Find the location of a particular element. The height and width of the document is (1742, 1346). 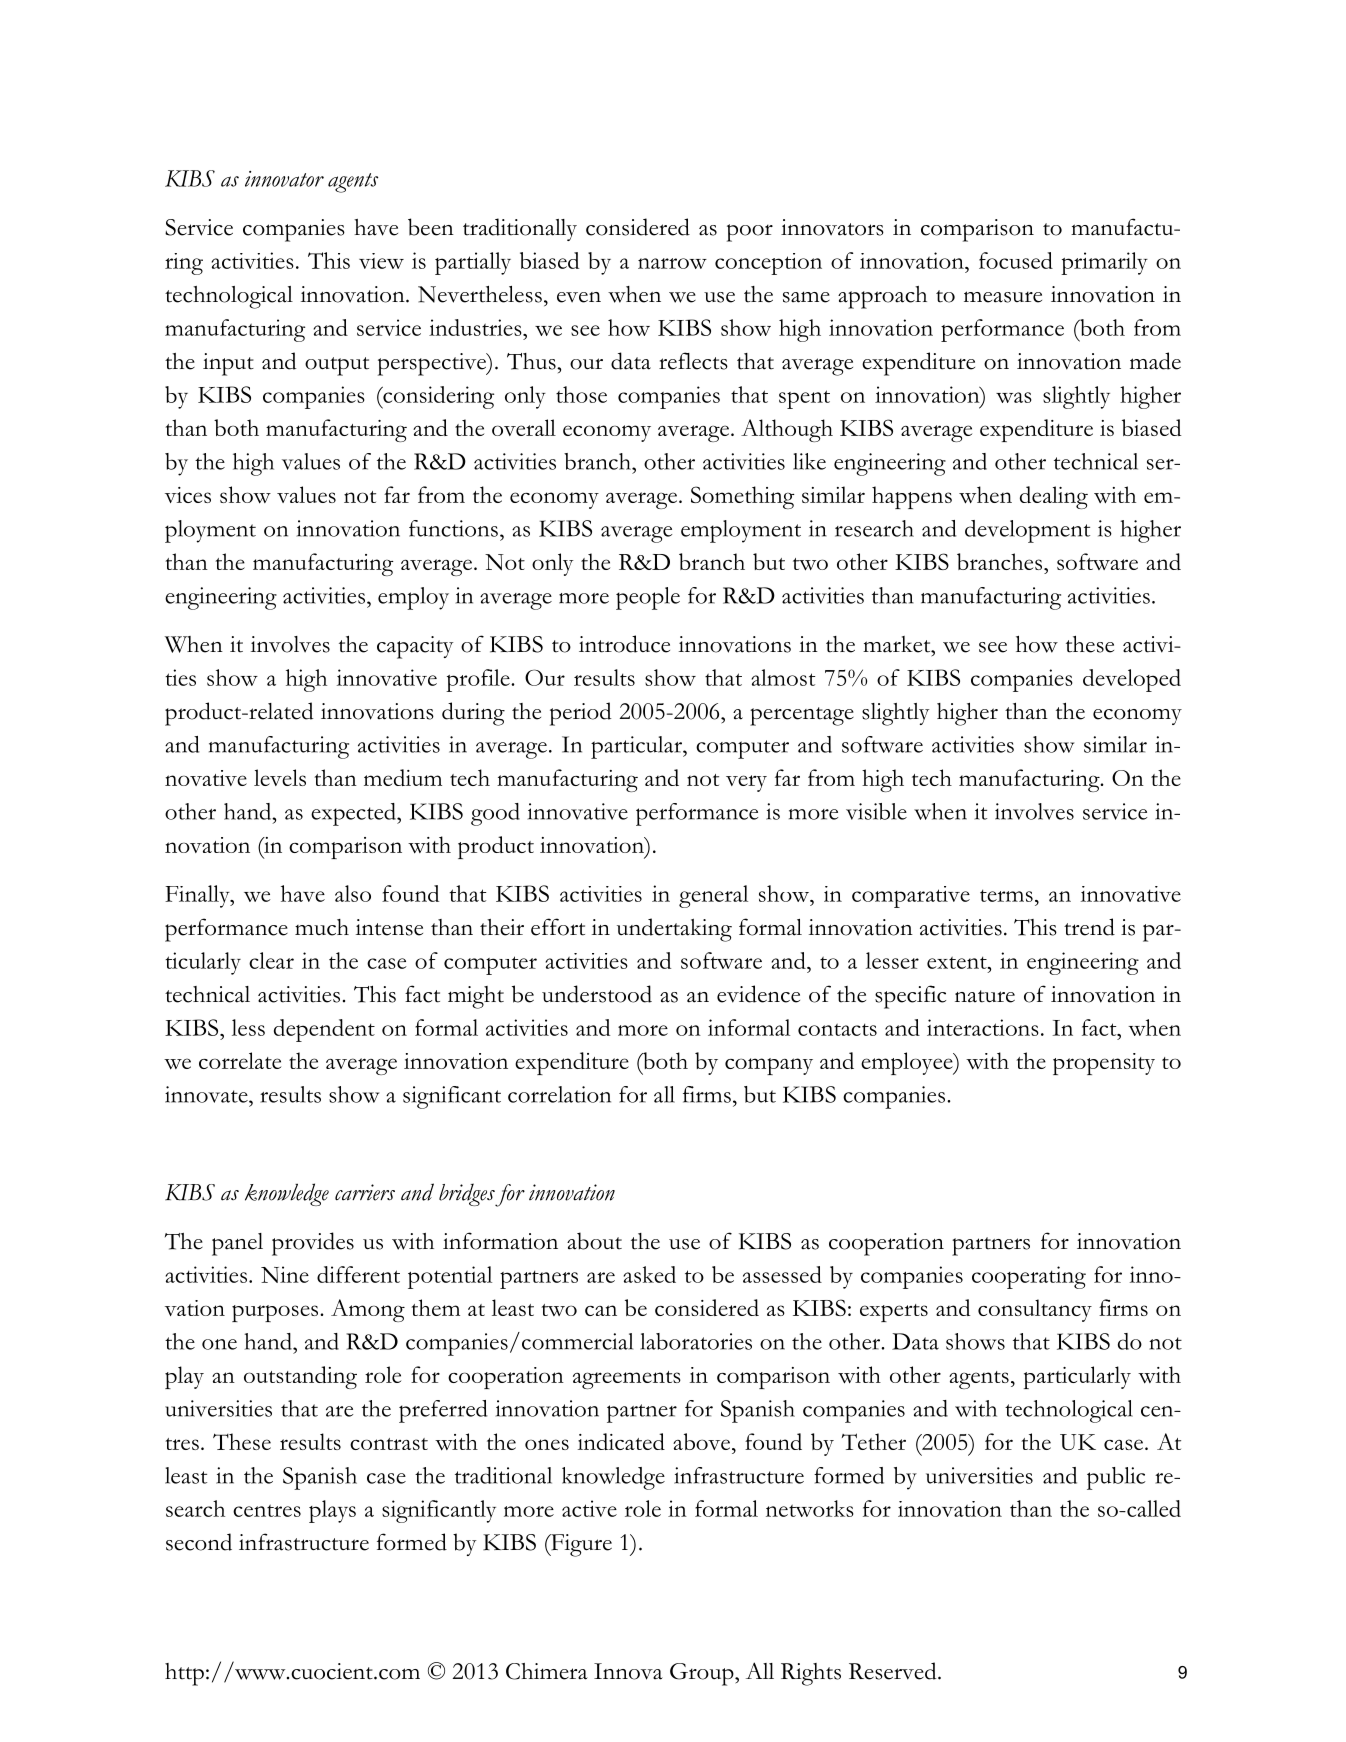

asked is located at coordinates (650, 1274).
